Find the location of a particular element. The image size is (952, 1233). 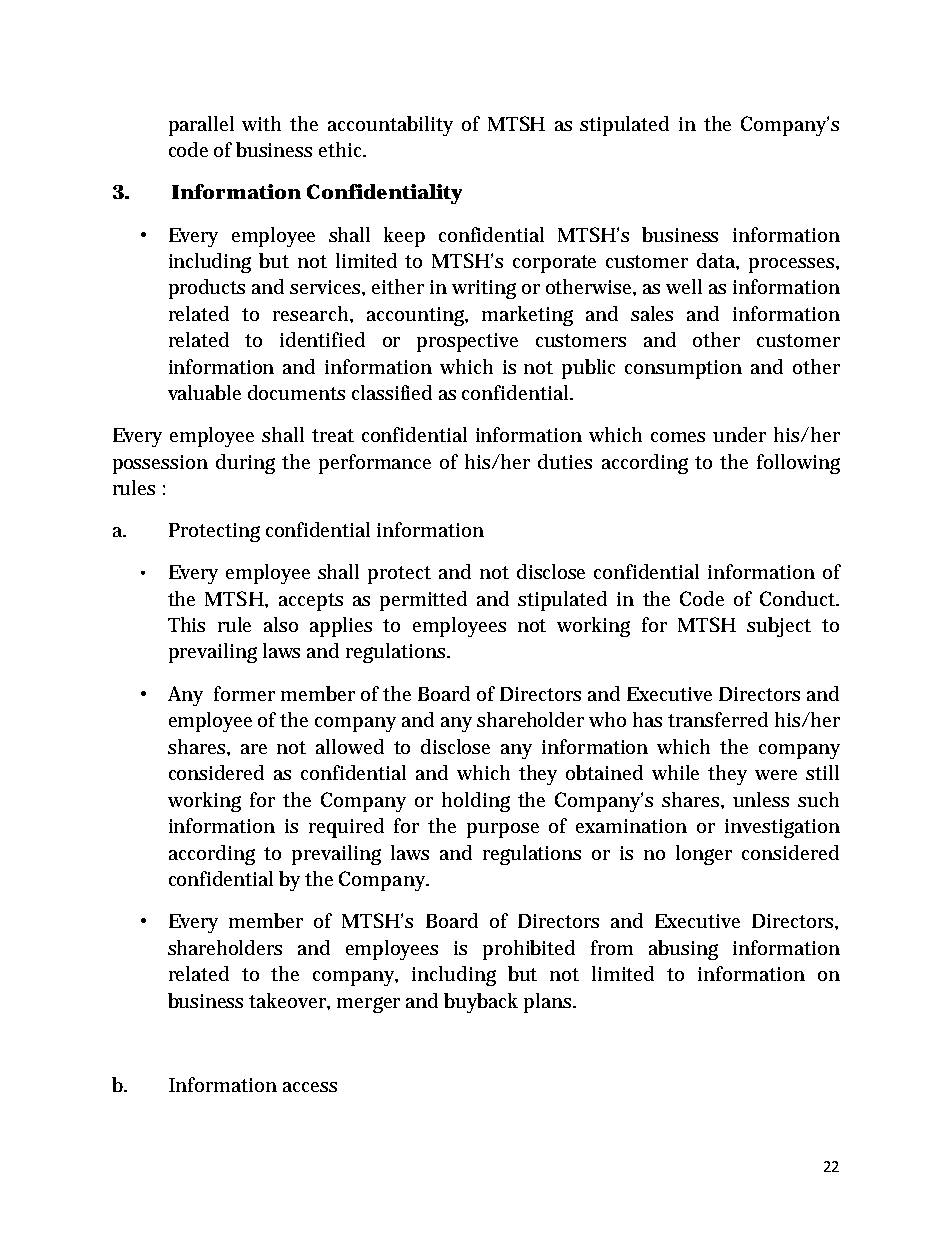

accountability is located at coordinates (390, 126).
